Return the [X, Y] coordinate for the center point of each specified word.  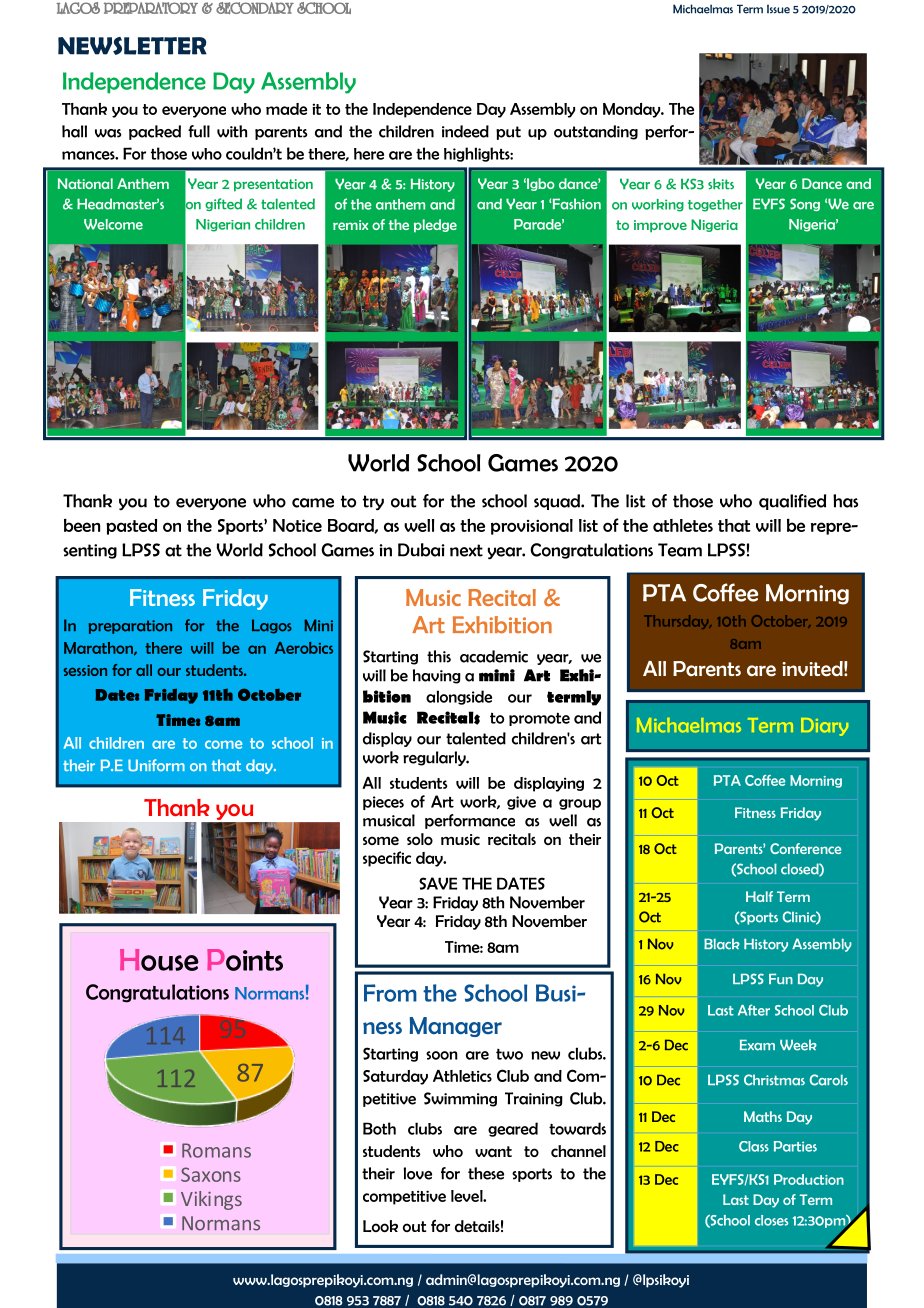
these [486, 1173]
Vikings [211, 1200]
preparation [130, 627]
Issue [778, 9]
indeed [465, 131]
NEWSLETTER [132, 46]
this [439, 656]
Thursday [678, 622]
